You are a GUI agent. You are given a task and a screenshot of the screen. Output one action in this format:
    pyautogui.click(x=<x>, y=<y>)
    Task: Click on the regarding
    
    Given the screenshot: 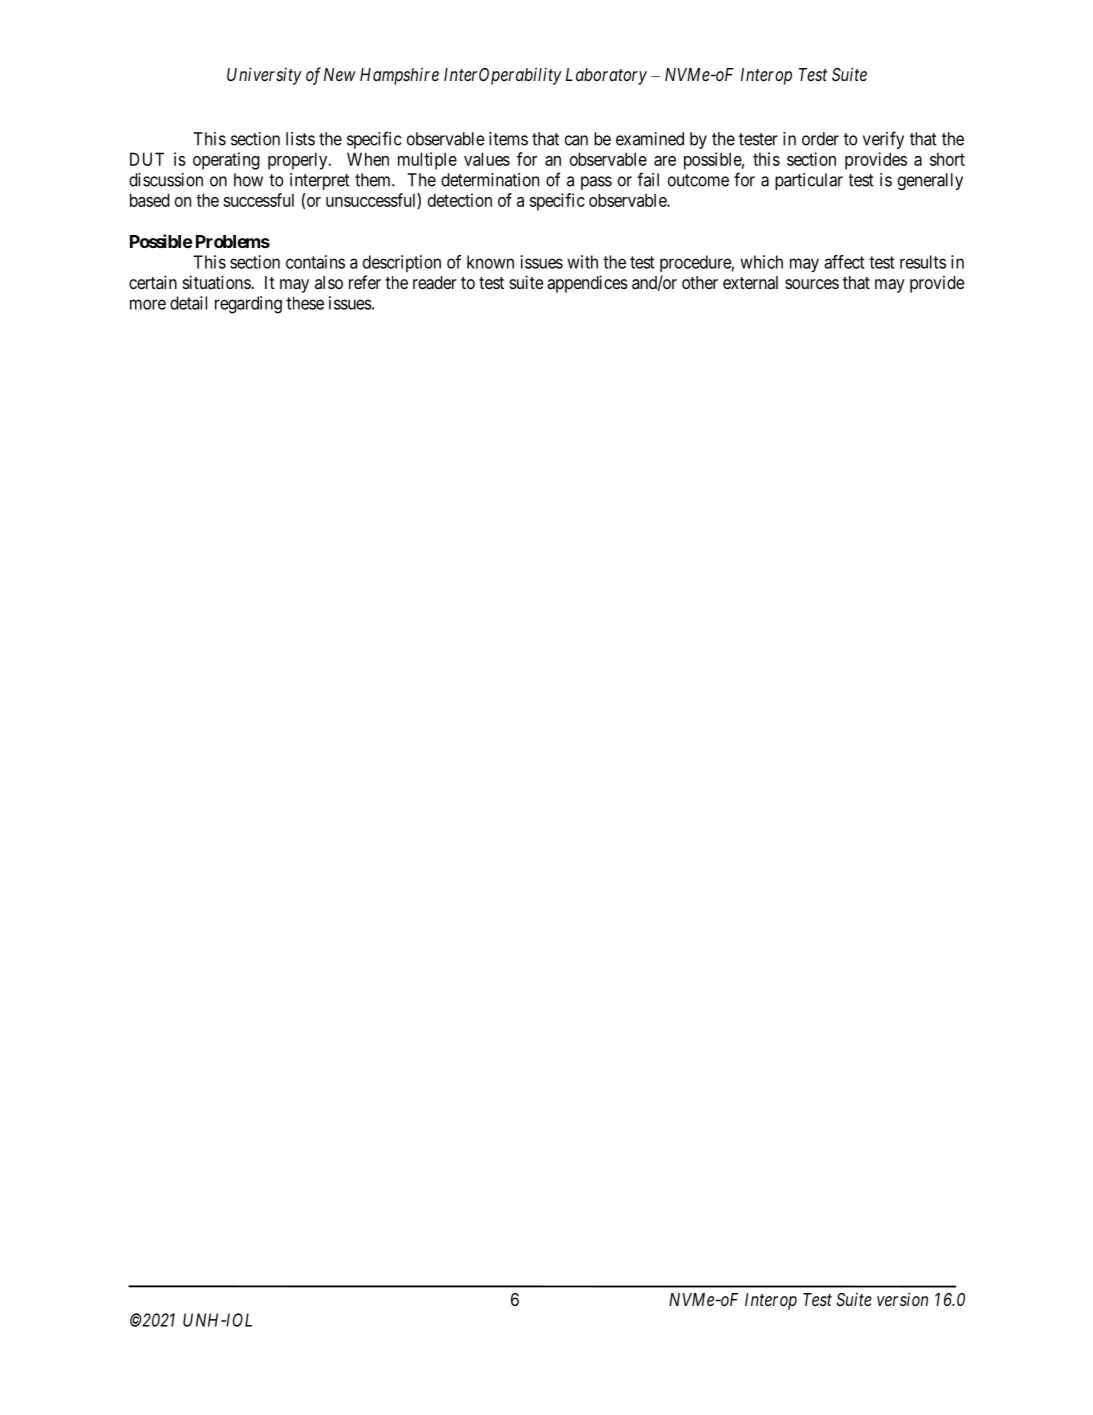 What is the action you would take?
    pyautogui.click(x=248, y=305)
